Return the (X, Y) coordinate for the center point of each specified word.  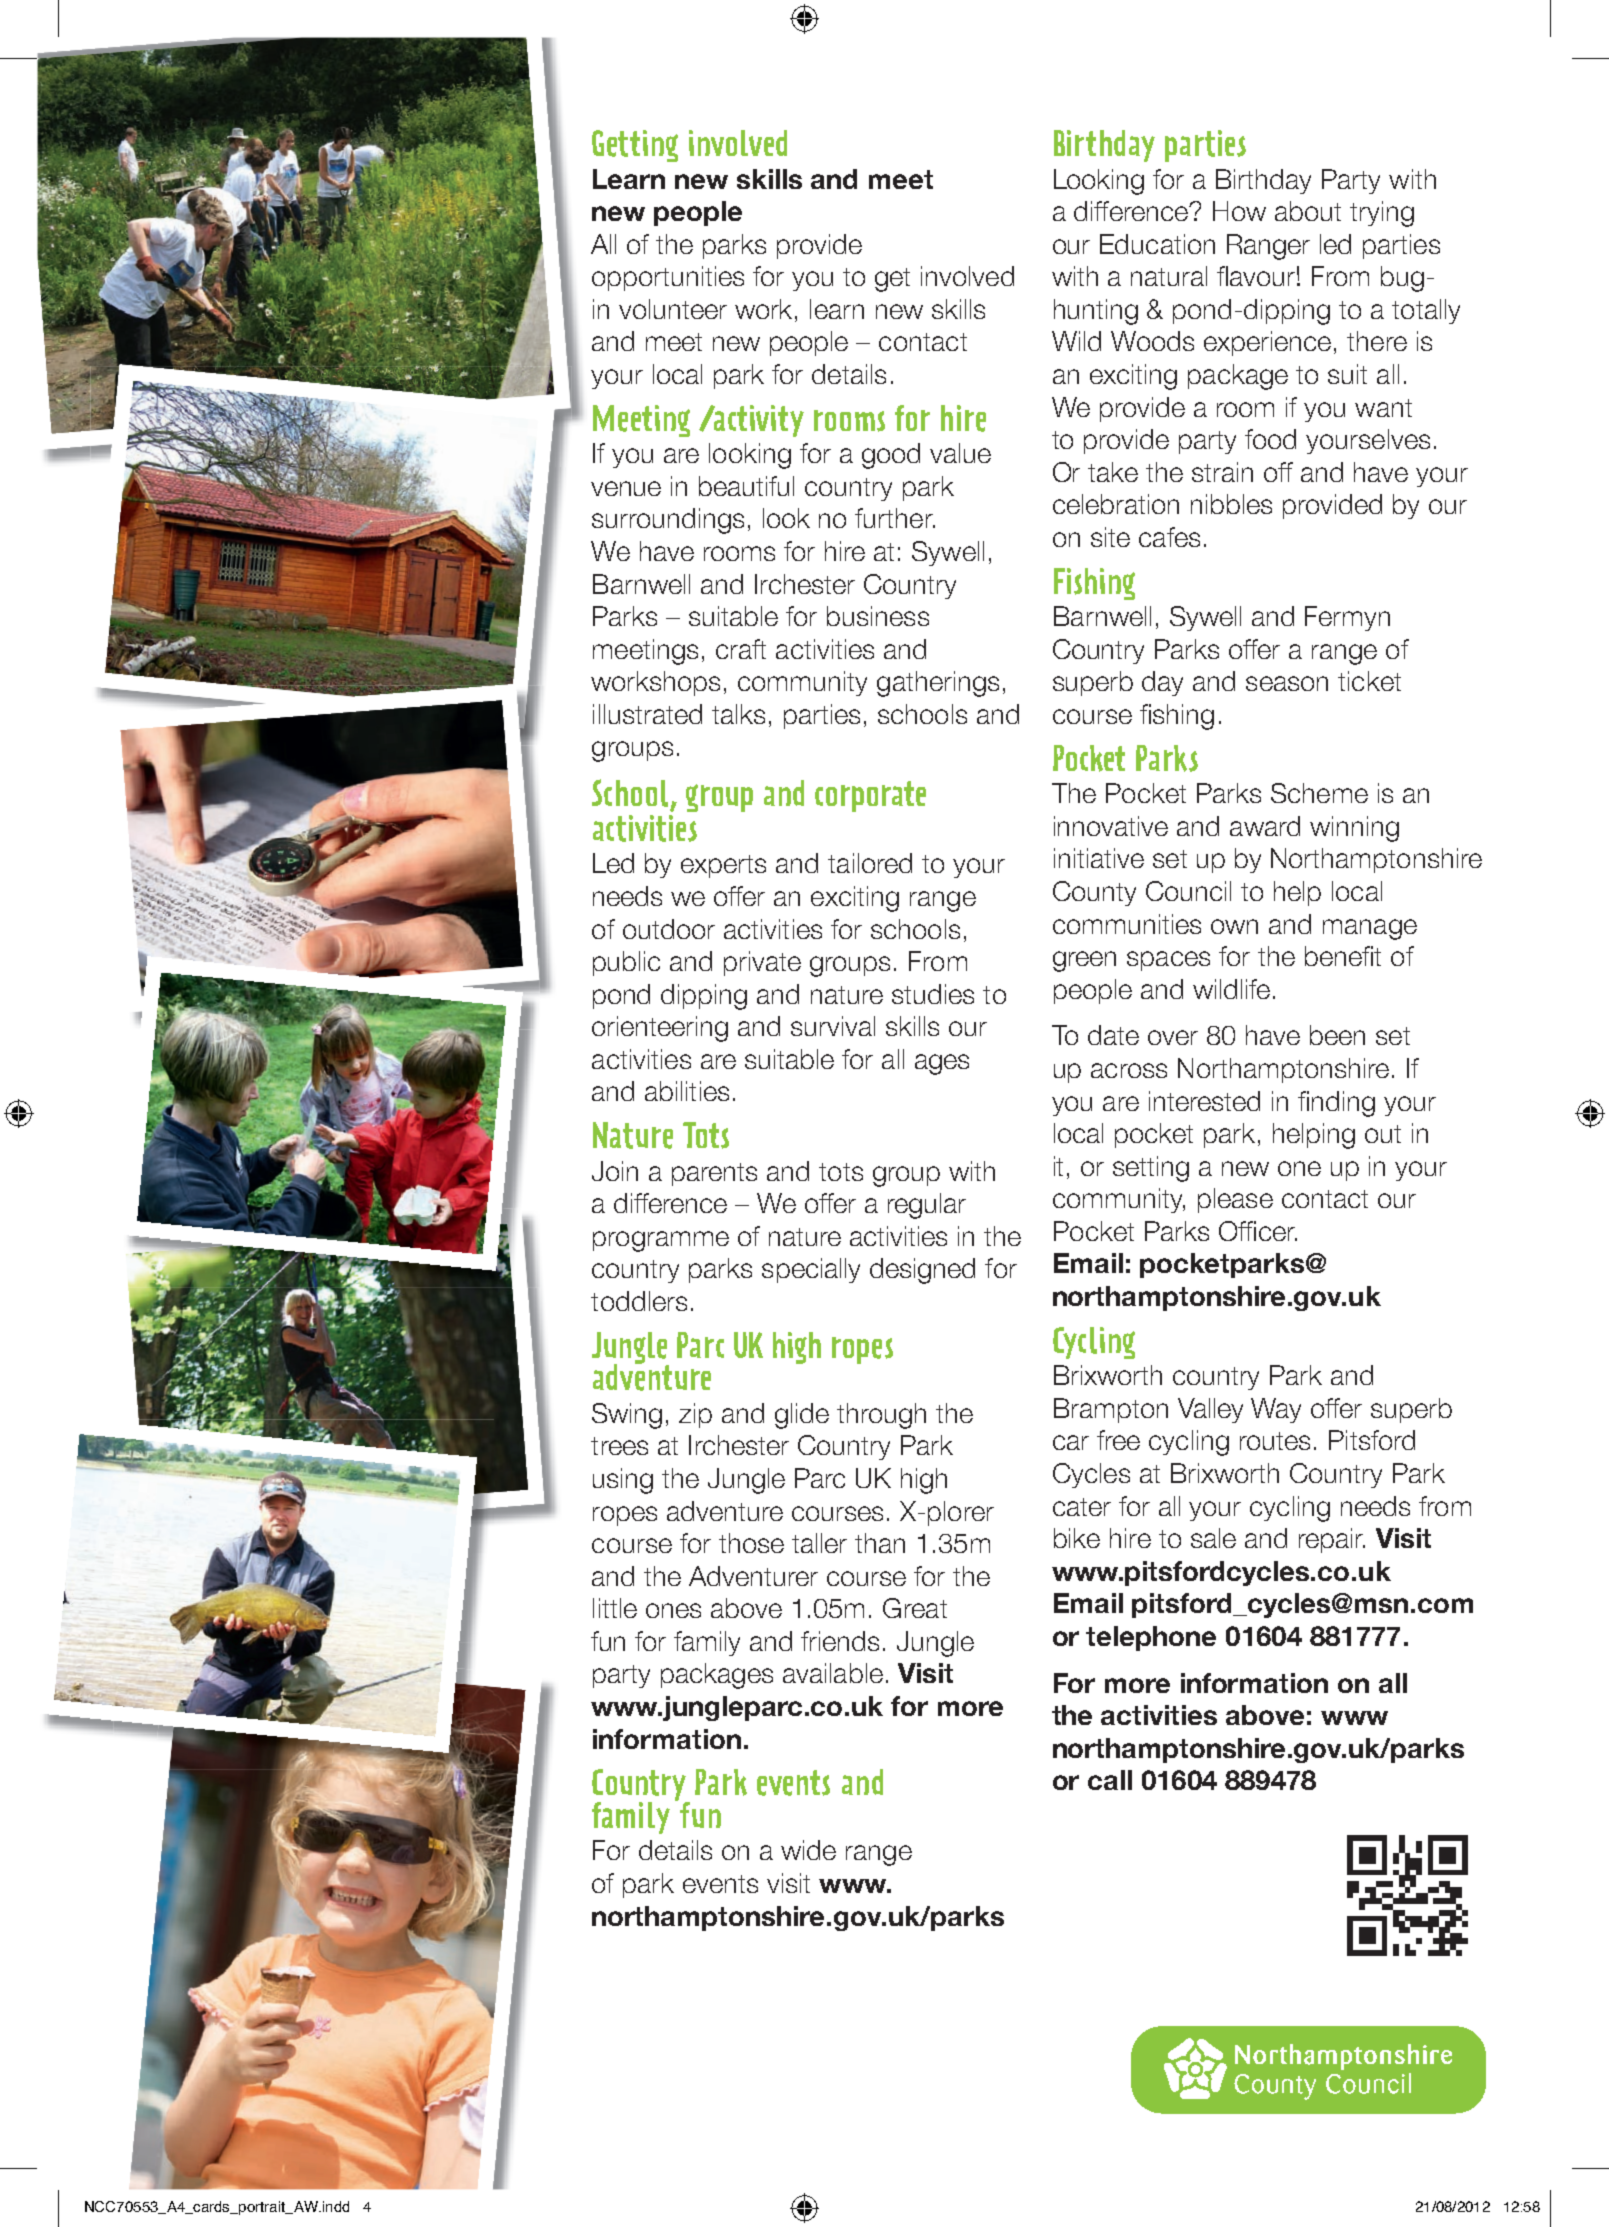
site (1110, 537)
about (1308, 211)
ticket (1369, 681)
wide (808, 1850)
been (1337, 1035)
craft (741, 649)
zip (695, 1415)
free (1118, 1440)
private (762, 963)
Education (1157, 244)
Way (1276, 1410)
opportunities (668, 278)
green (1084, 961)
